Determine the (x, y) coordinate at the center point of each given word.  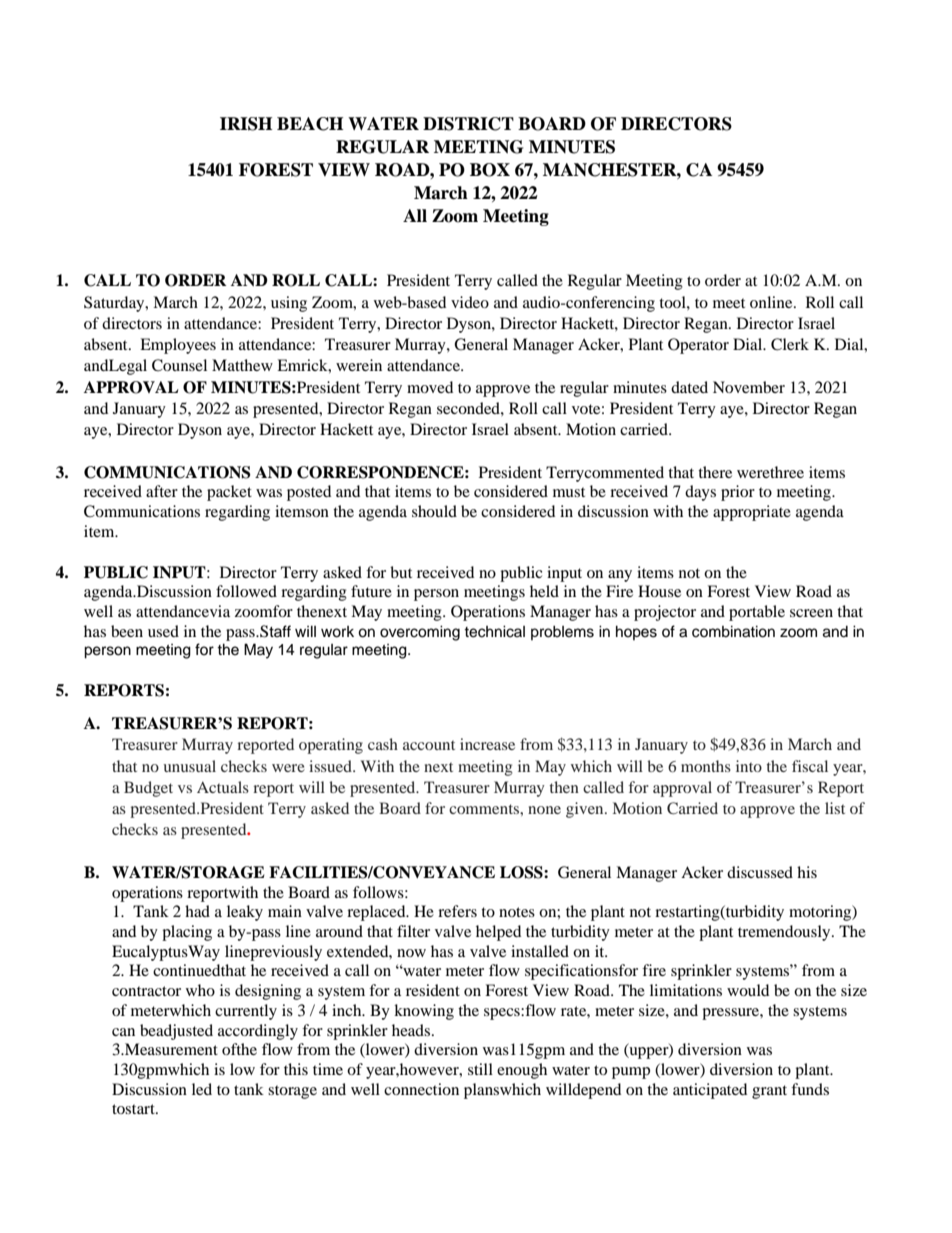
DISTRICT (468, 124)
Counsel (179, 365)
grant (769, 1092)
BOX (490, 170)
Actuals (223, 787)
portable (757, 613)
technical (494, 631)
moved (430, 387)
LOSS (522, 872)
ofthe (239, 1049)
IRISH (246, 124)
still (480, 1069)
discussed (760, 872)
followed (246, 591)
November (749, 387)
